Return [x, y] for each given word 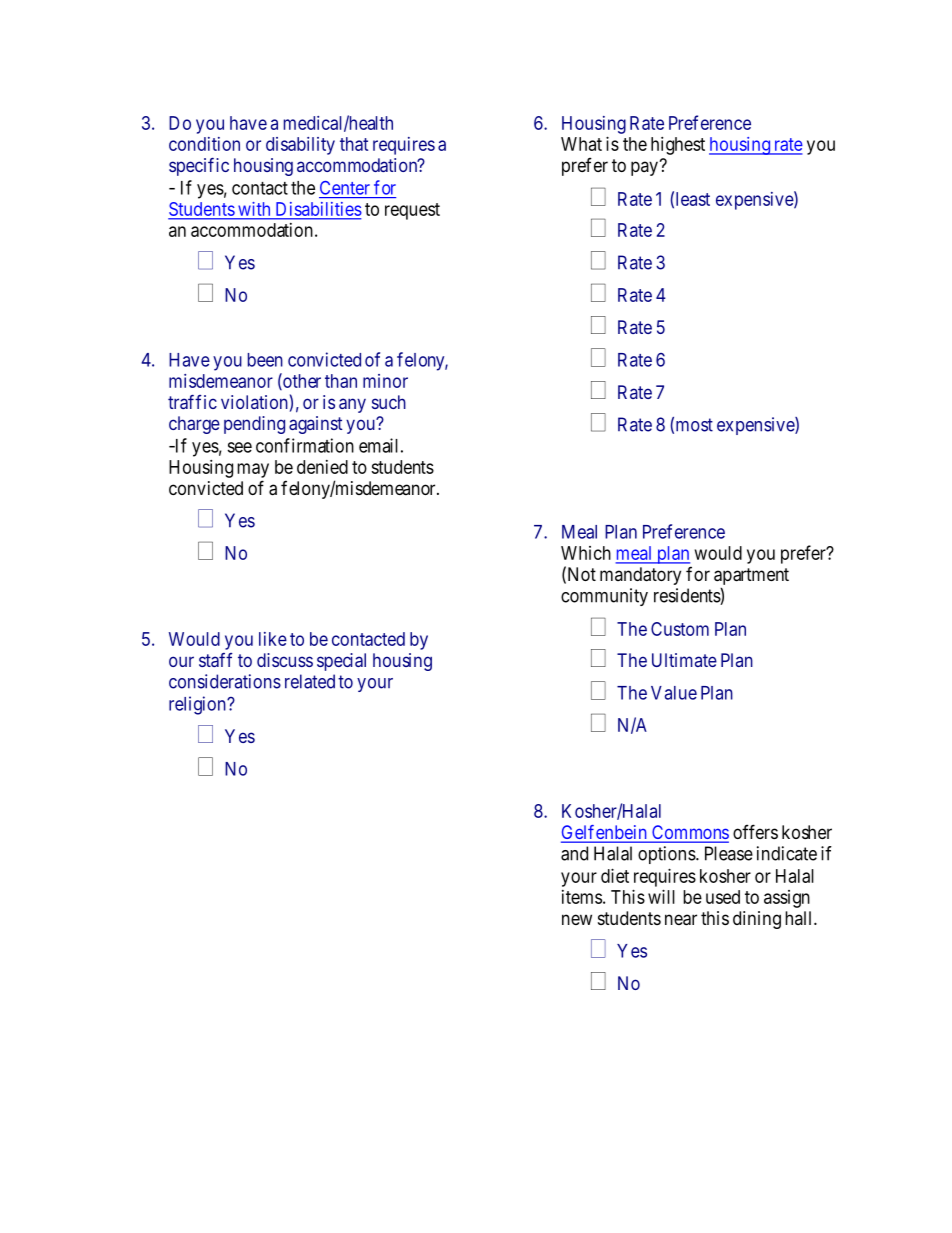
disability [300, 146]
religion [198, 705]
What [581, 144]
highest [678, 146]
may [253, 470]
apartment [751, 576]
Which [586, 553]
